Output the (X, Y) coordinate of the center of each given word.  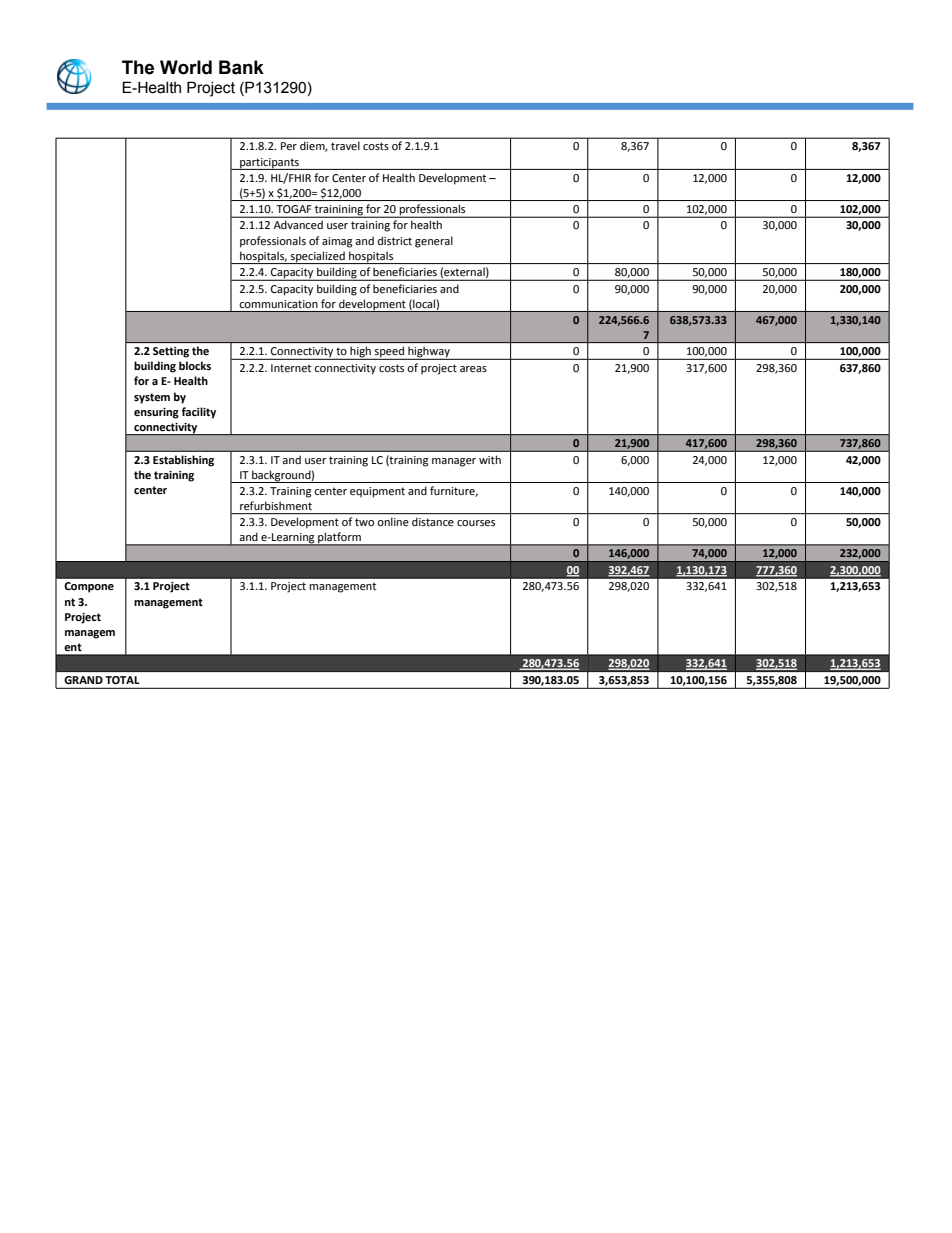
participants (269, 164)
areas (473, 369)
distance (433, 522)
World (186, 67)
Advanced (298, 224)
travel (345, 145)
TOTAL (122, 680)
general (434, 242)
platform (339, 539)
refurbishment (276, 505)
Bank (241, 67)
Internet (291, 368)
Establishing (183, 461)
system (152, 398)
